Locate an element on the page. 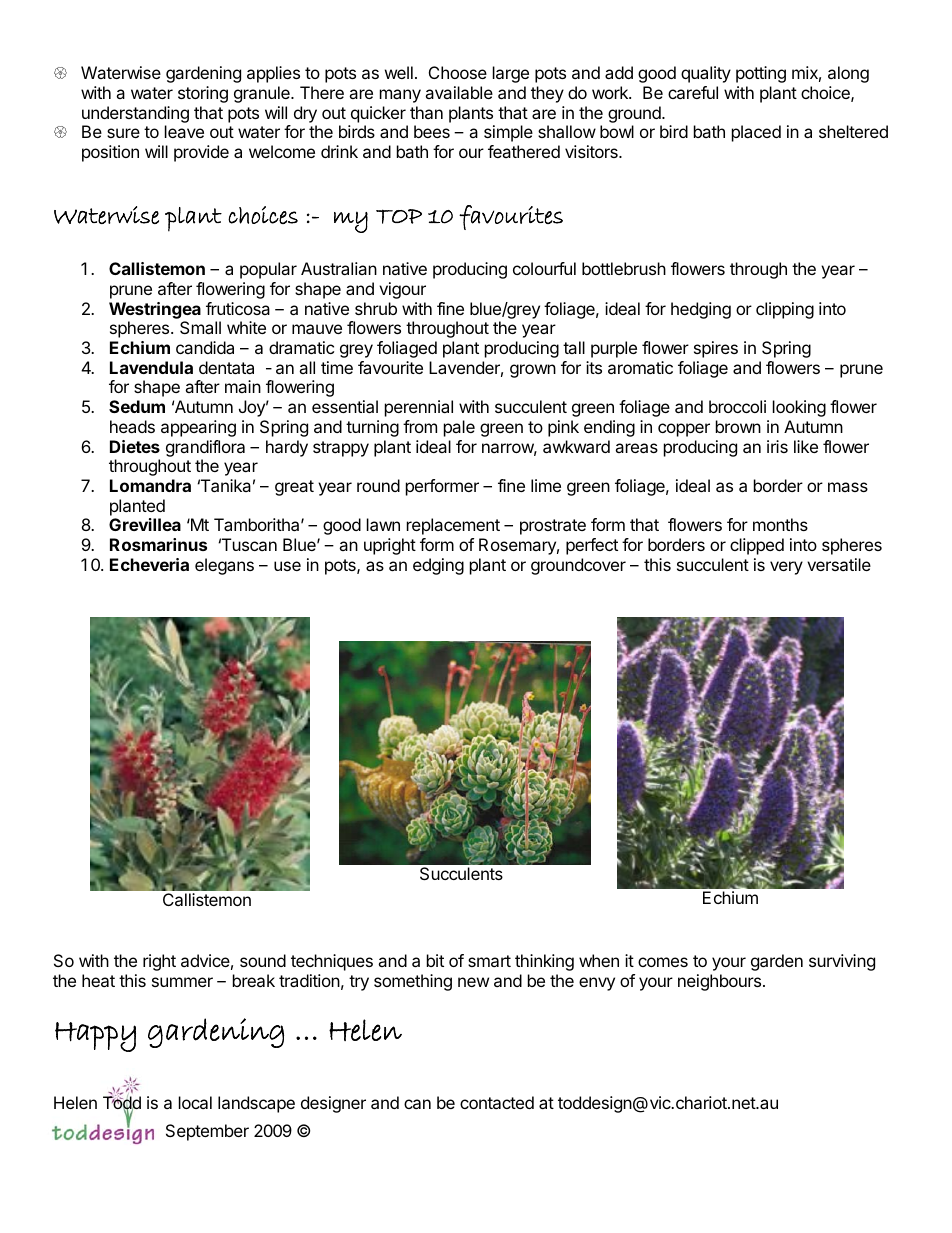 The image size is (952, 1233). Rosmarinus is located at coordinates (158, 544).
